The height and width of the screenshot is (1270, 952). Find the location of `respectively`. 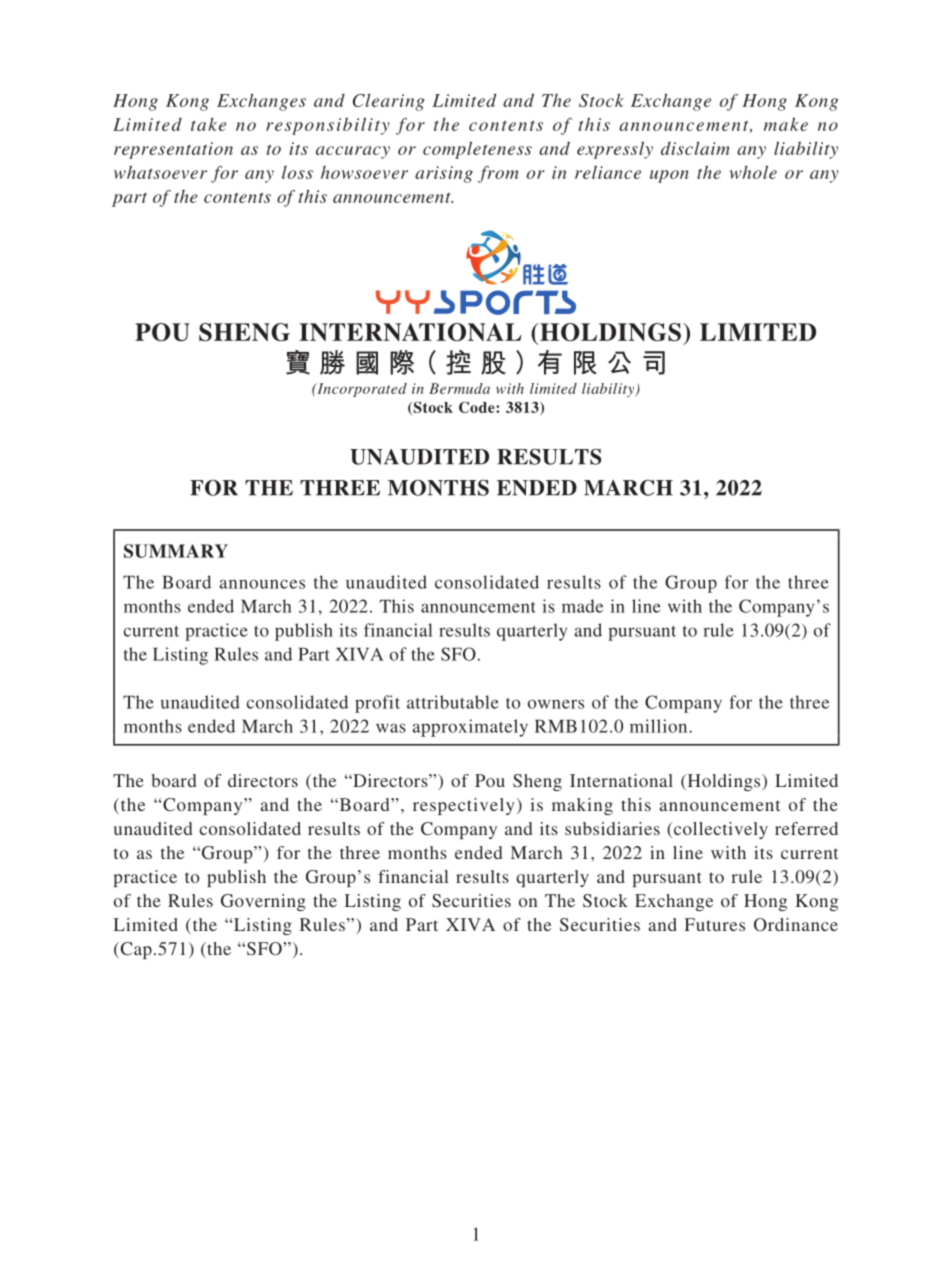

respectively is located at coordinates (464, 806).
